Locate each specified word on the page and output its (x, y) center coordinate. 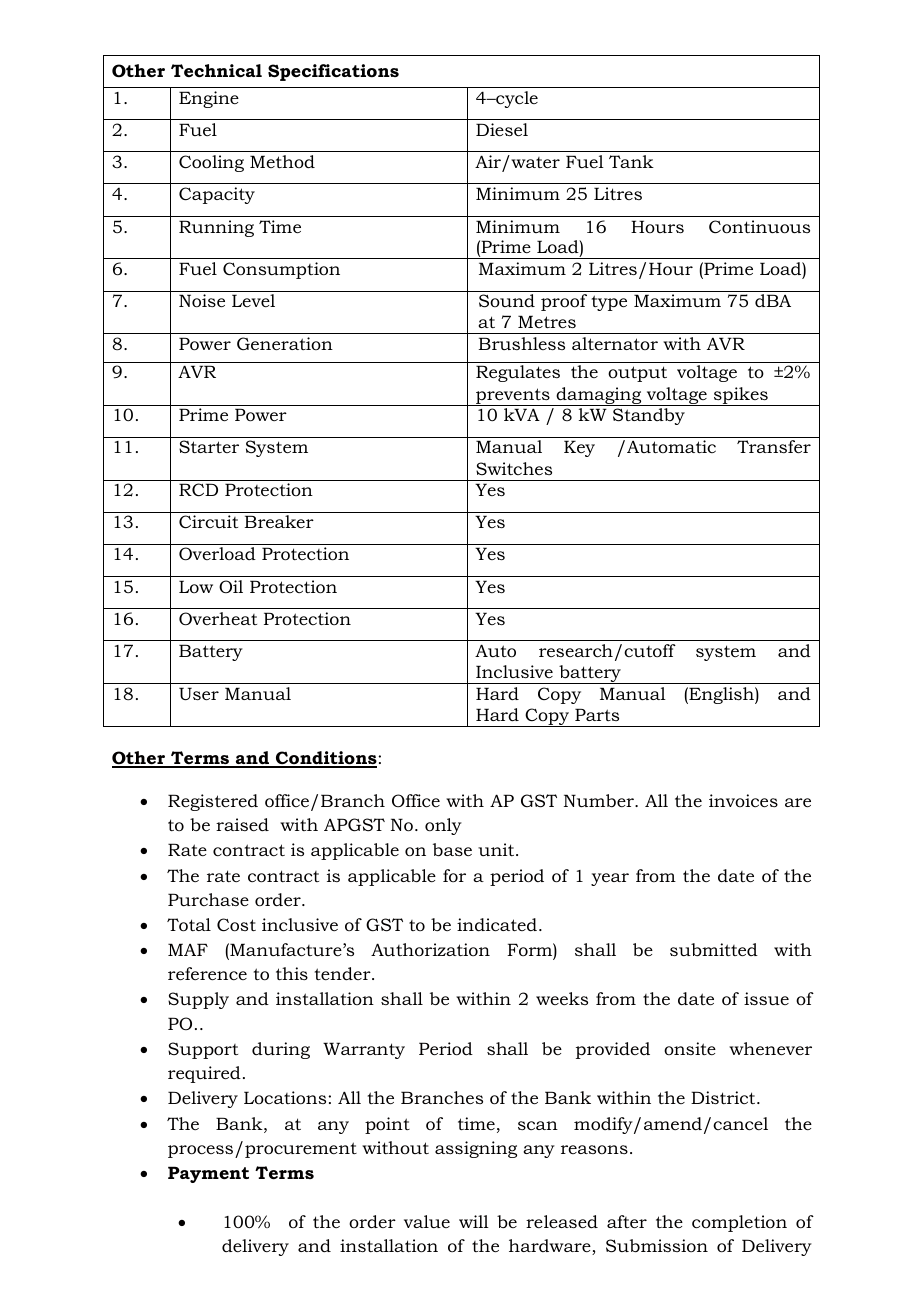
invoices (743, 800)
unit (497, 849)
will (474, 1221)
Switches (514, 468)
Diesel (502, 129)
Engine (209, 99)
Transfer (774, 446)
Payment (208, 1174)
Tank (631, 161)
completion (739, 1223)
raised (242, 825)
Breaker (279, 521)
